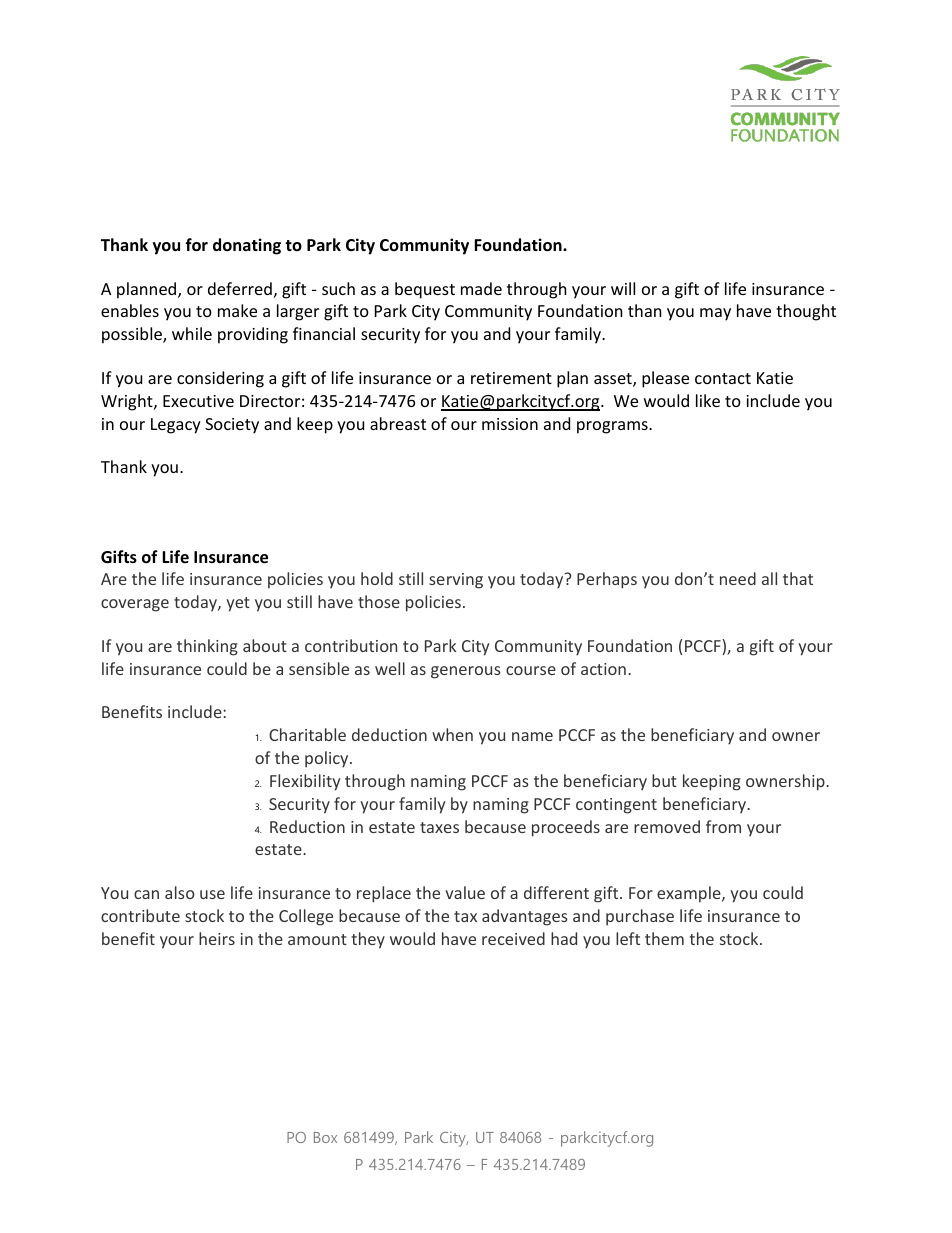  What do you see at coordinates (439, 827) in the screenshot?
I see `taxes` at bounding box center [439, 827].
